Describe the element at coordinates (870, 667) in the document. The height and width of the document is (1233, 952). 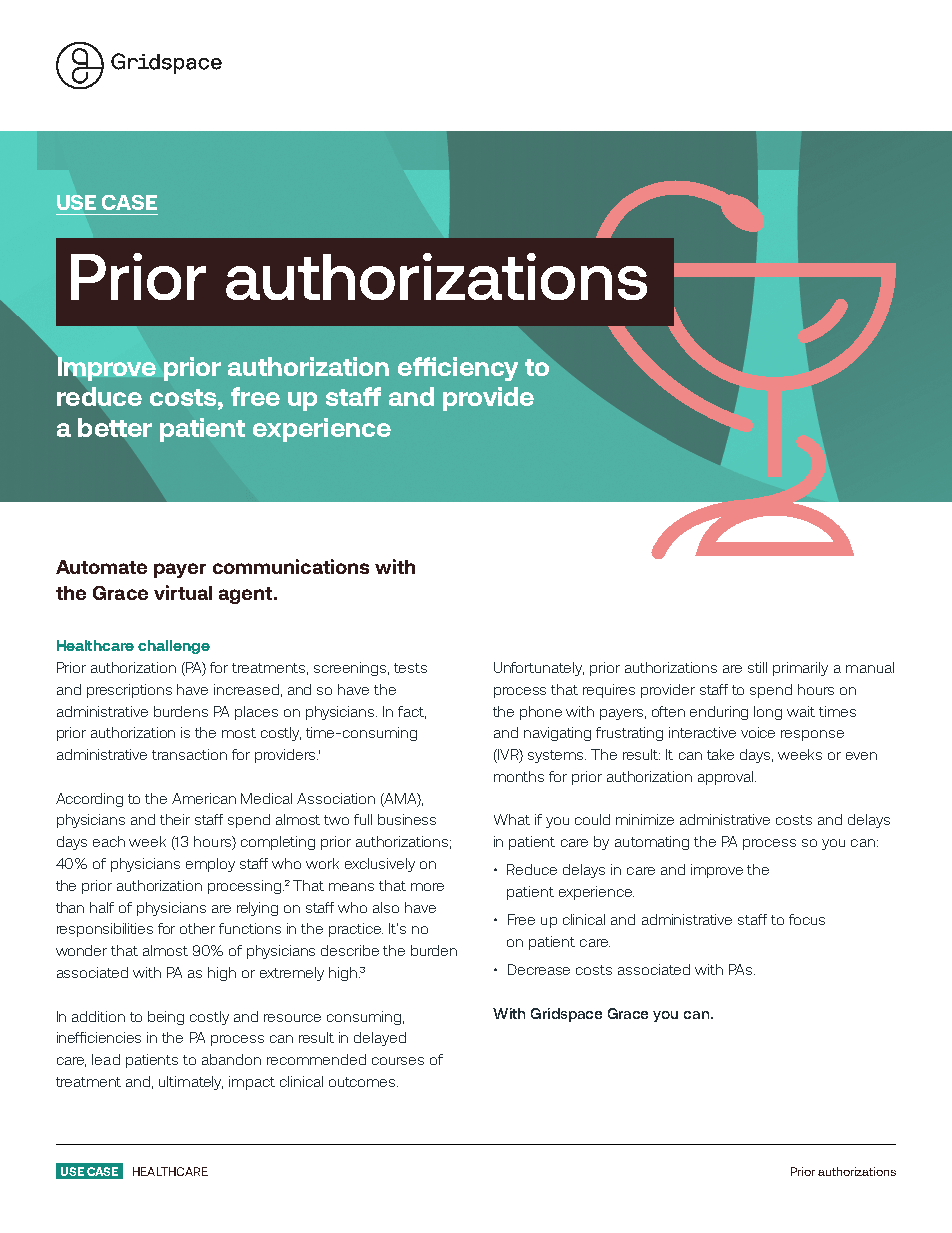
I see `manual` at that location.
